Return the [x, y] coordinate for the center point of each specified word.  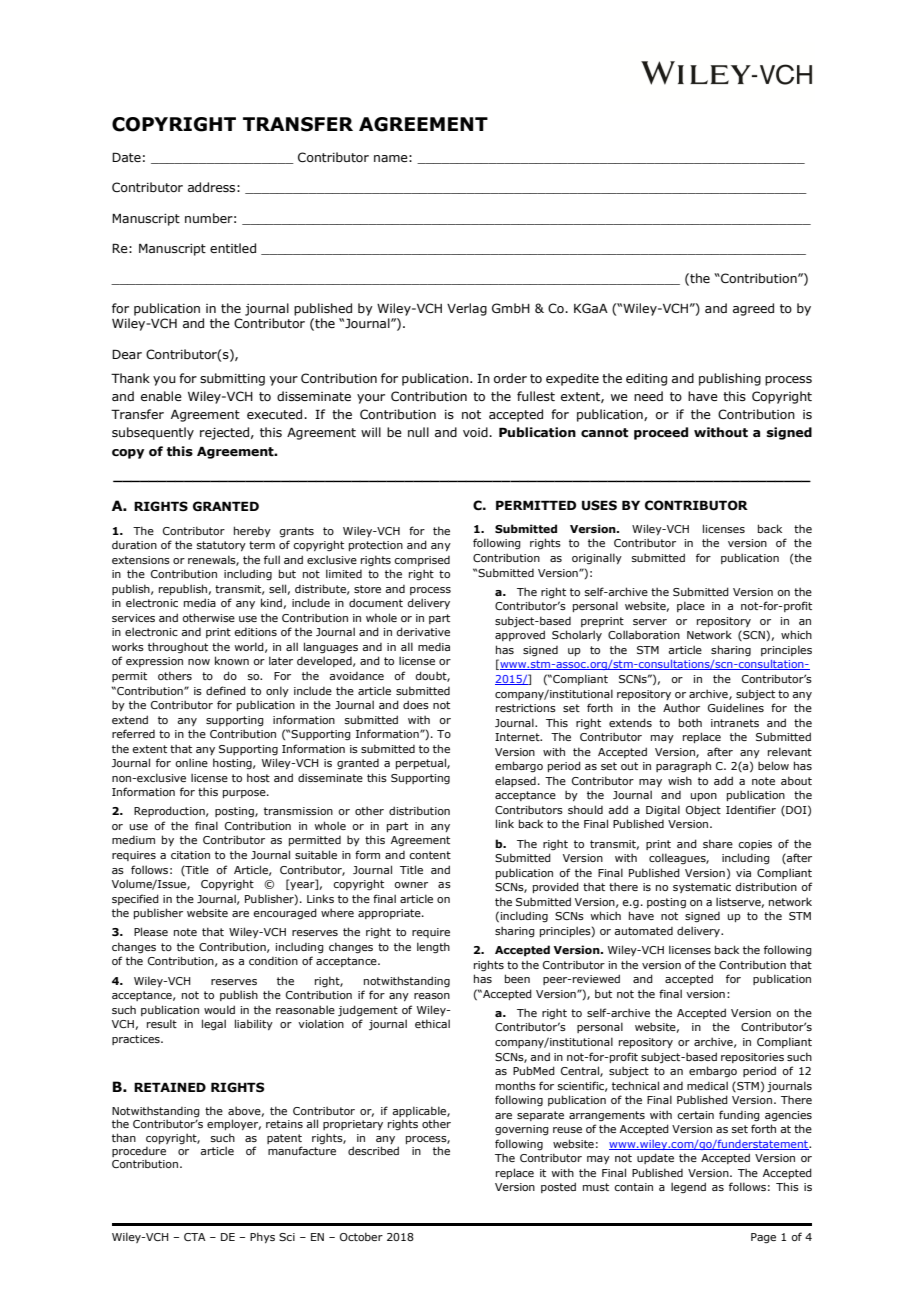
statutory [221, 546]
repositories [752, 1058]
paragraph [683, 767]
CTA [195, 1237]
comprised [422, 561]
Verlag [467, 309]
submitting [232, 379]
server [650, 622]
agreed [753, 309]
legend [688, 1187]
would [219, 1009]
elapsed [515, 781]
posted [558, 1187]
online [191, 762]
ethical [432, 1023]
